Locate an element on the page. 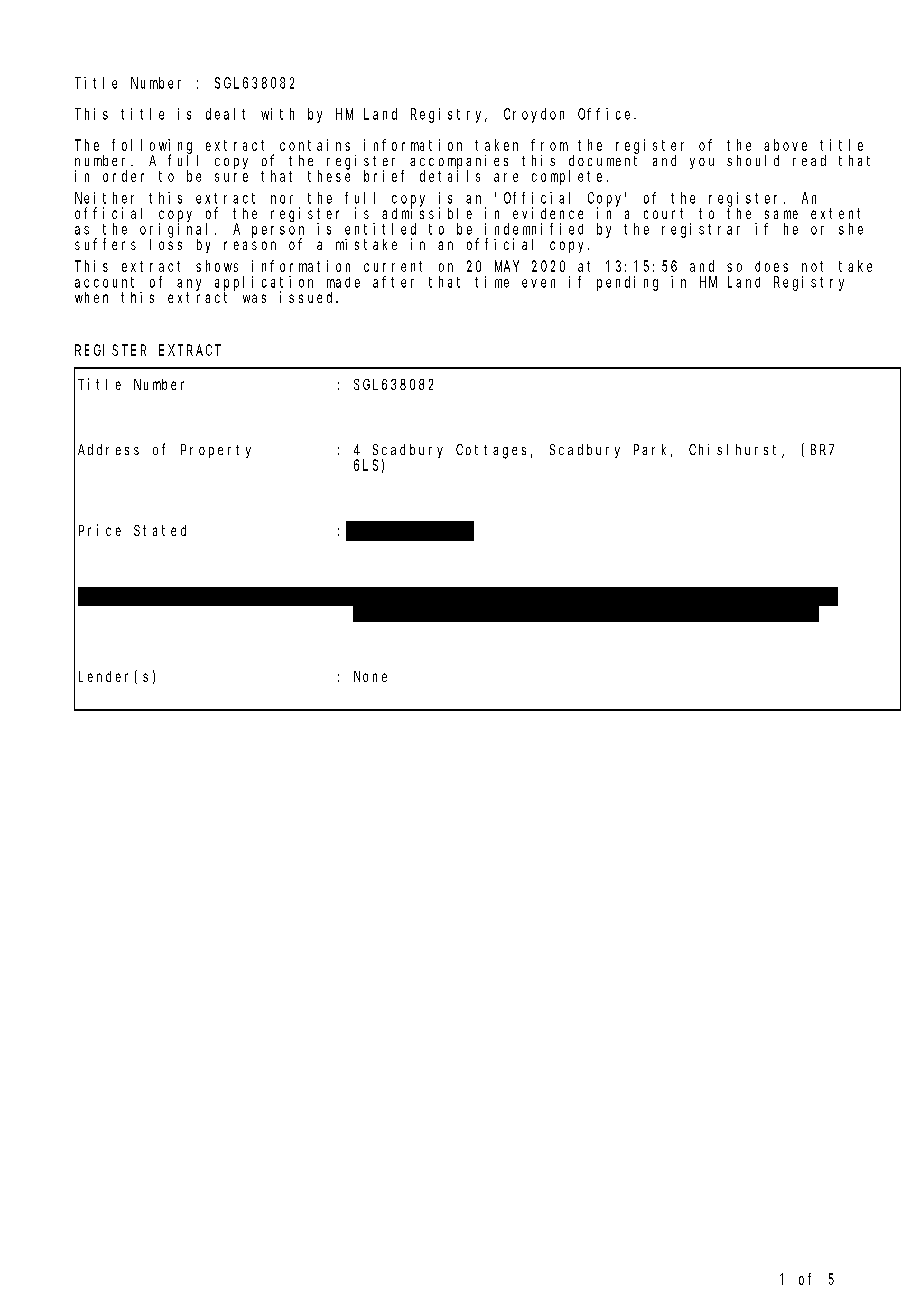 Image resolution: width=924 pixels, height=1308 pixels. above is located at coordinates (785, 145).
